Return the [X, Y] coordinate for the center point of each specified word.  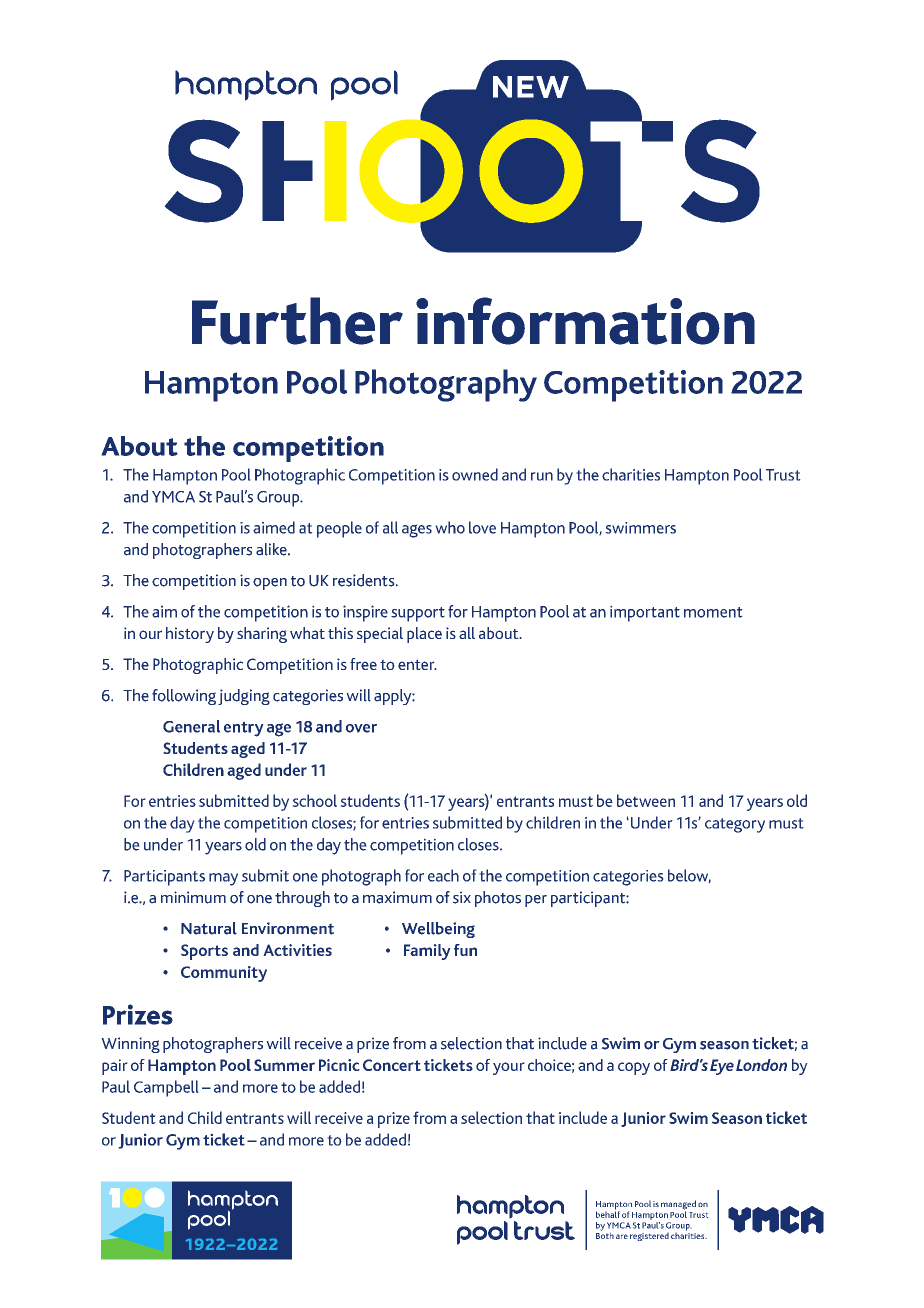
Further [297, 321]
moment [713, 612]
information [585, 321]
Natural [209, 928]
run [542, 476]
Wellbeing [438, 930]
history [190, 635]
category [735, 825]
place [424, 635]
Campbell [166, 1088]
